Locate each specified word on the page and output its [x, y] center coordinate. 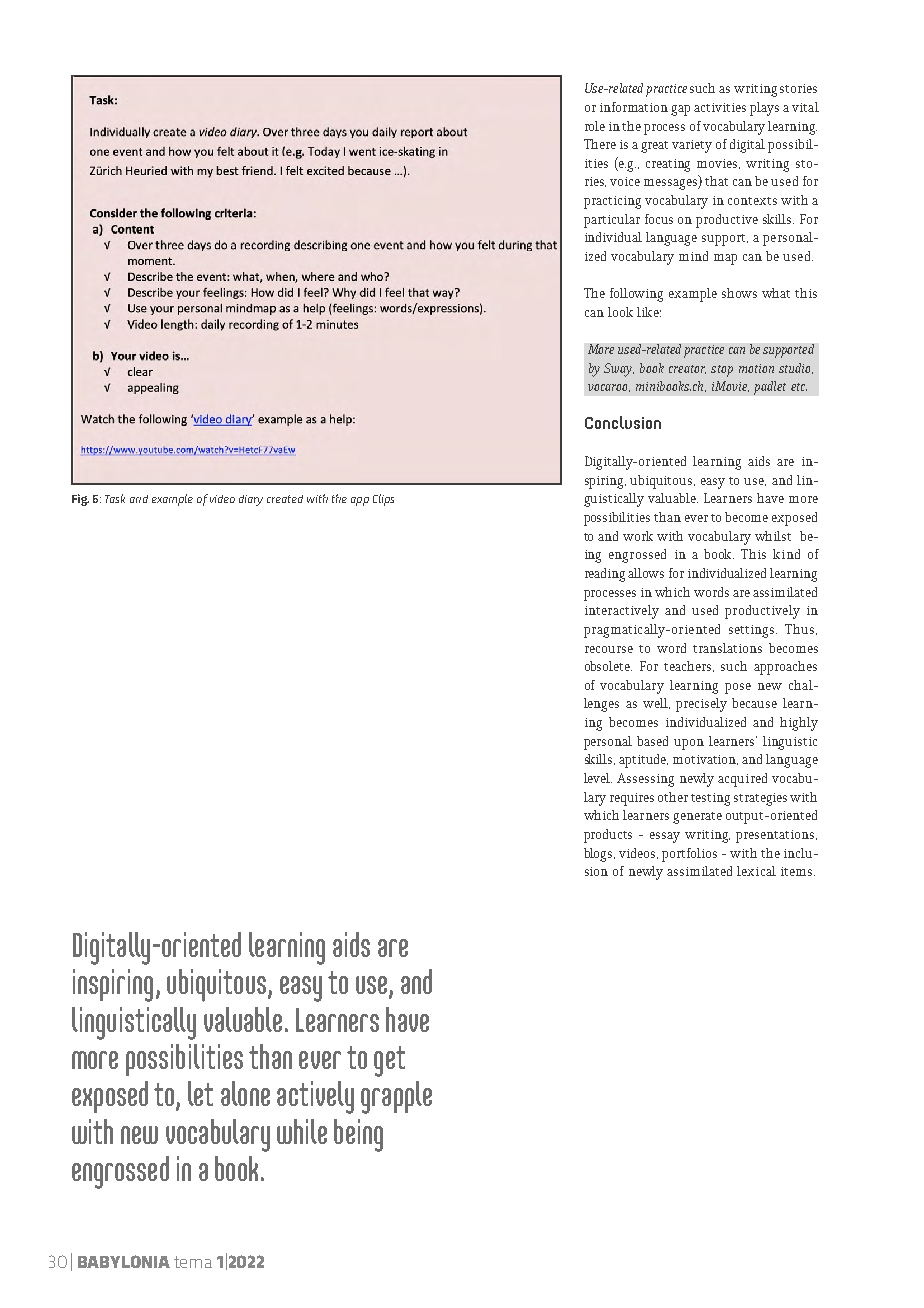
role [595, 126]
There [600, 144]
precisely [701, 705]
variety [692, 146]
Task [115, 498]
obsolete [608, 666]
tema [193, 1262]
